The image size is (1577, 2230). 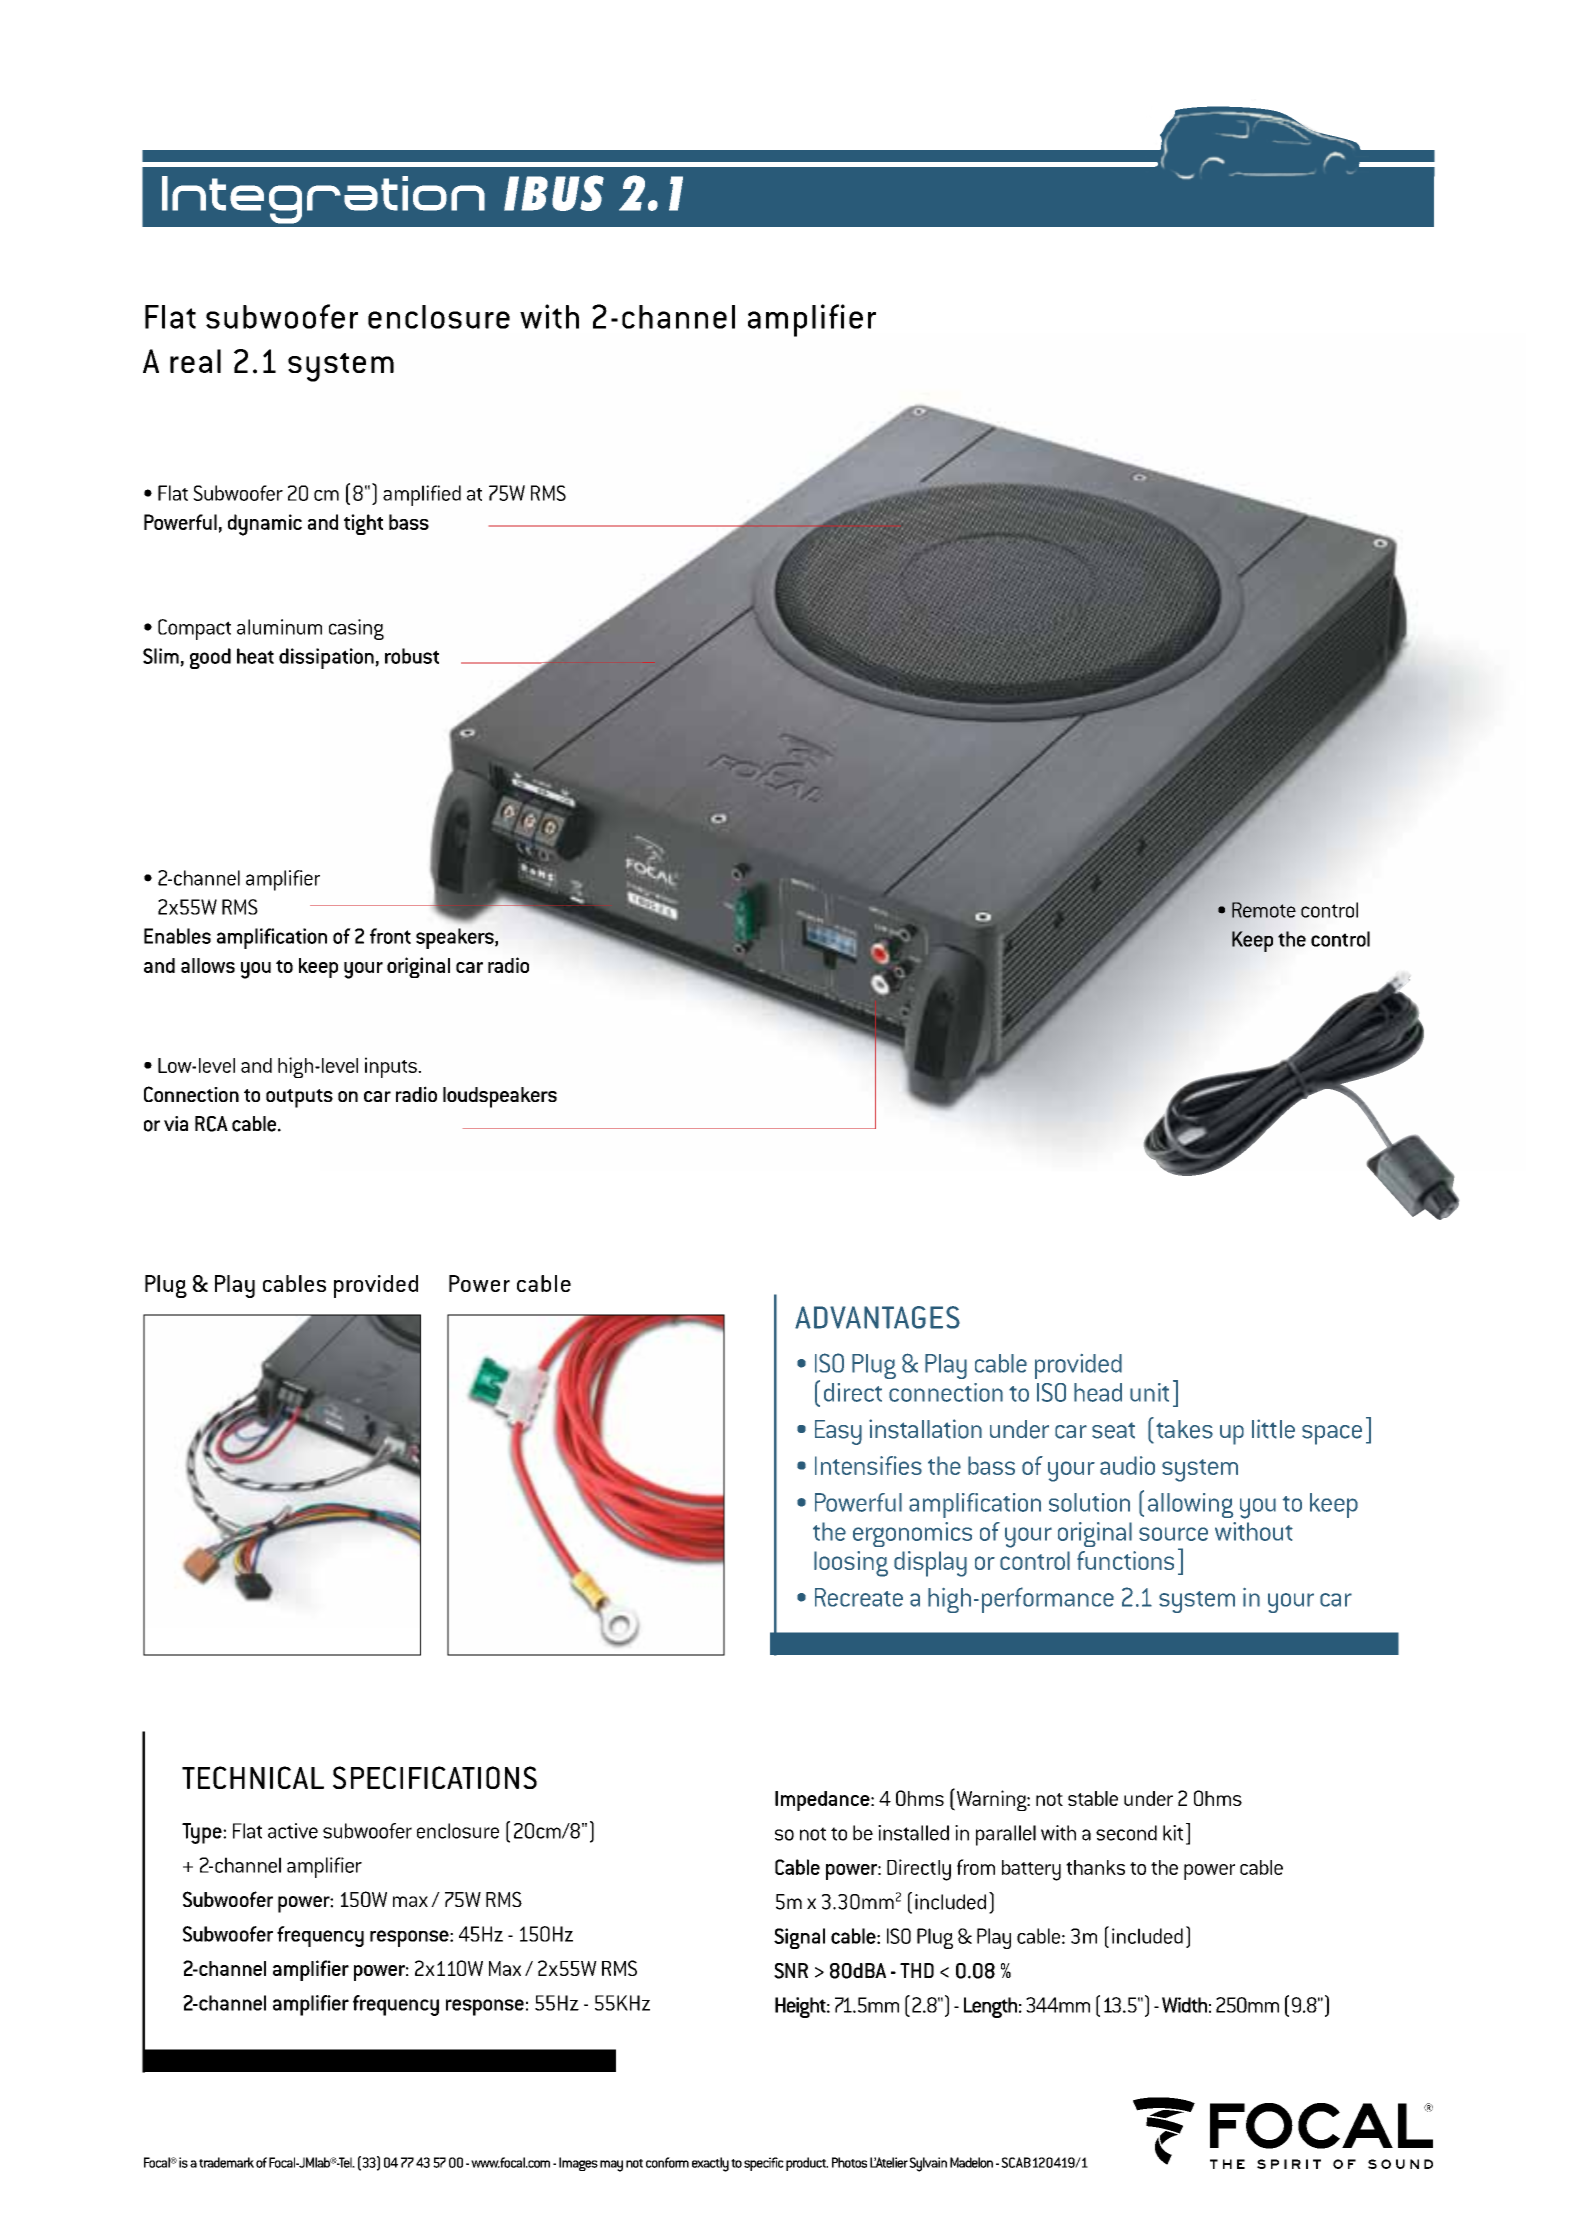 What do you see at coordinates (422, 495) in the document?
I see `amplified` at bounding box center [422, 495].
